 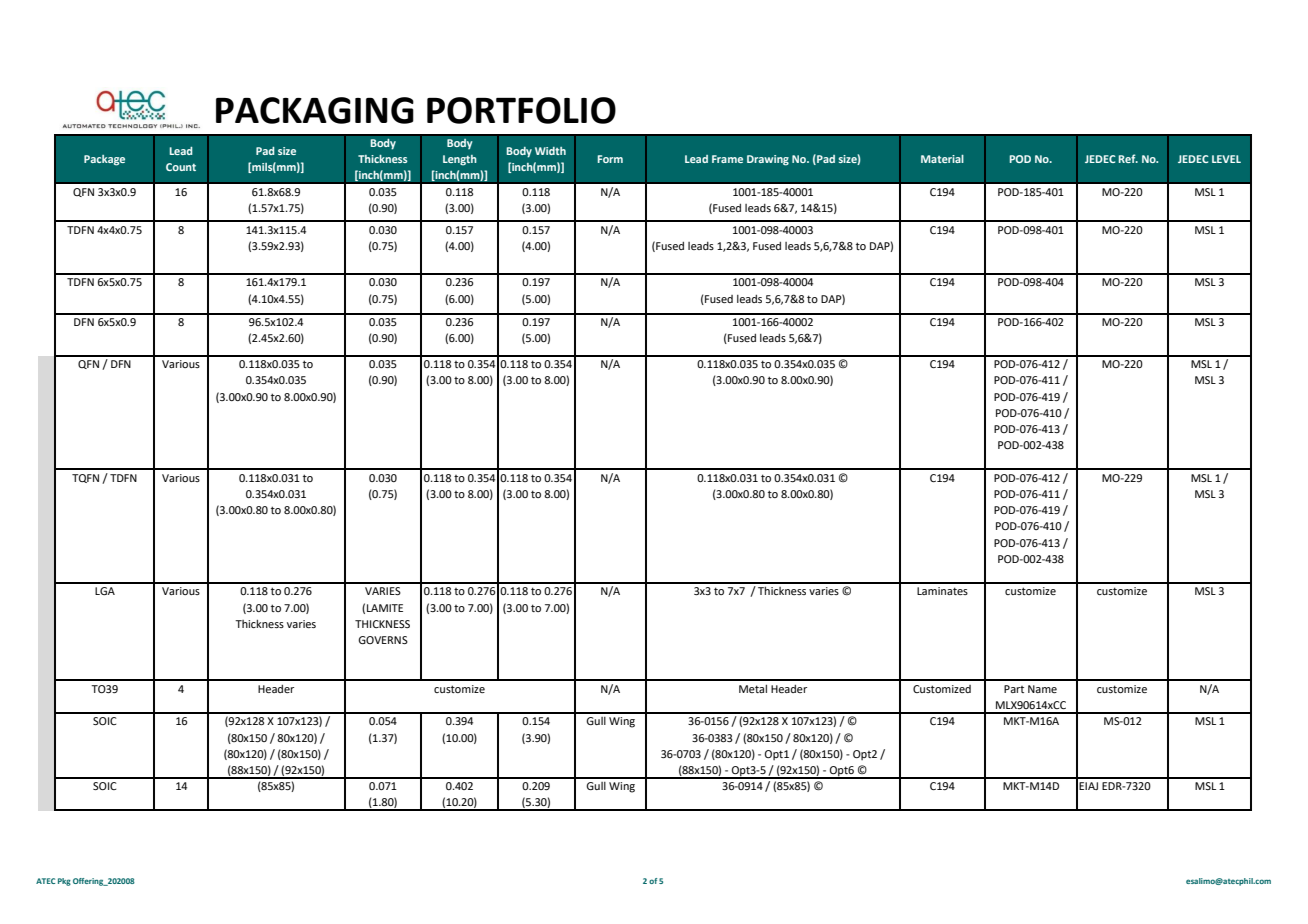 What do you see at coordinates (105, 591) in the screenshot?
I see `LGA` at bounding box center [105, 591].
